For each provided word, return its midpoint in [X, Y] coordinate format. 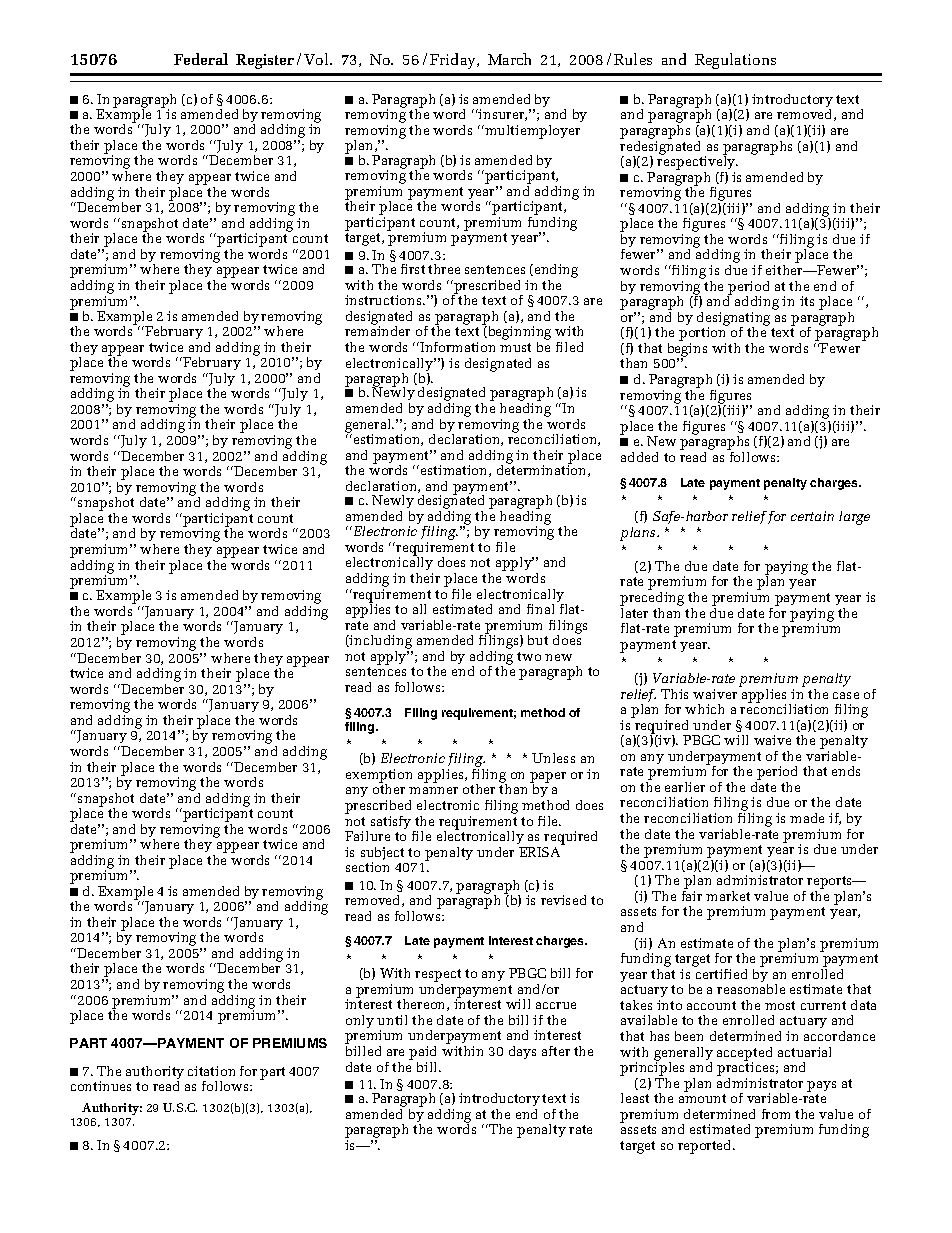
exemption [379, 777]
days [522, 1052]
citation [211, 1071]
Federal [201, 59]
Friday [454, 61]
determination [543, 470]
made [807, 818]
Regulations [735, 61]
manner [433, 790]
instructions [384, 300]
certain [812, 516]
